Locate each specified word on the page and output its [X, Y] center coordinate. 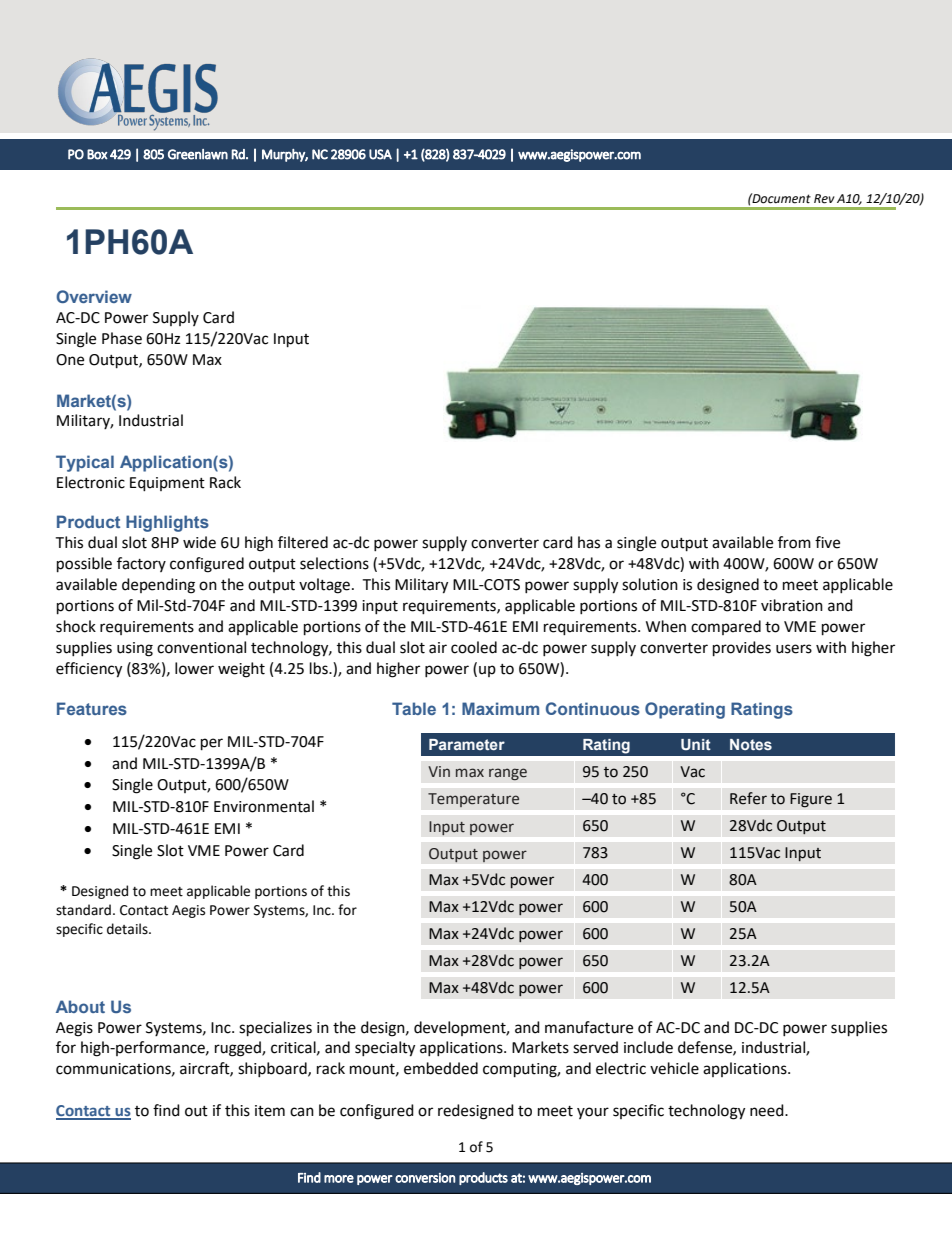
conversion [425, 1178]
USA [380, 154]
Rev [824, 199]
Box [97, 154]
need [768, 1110]
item [270, 1111]
